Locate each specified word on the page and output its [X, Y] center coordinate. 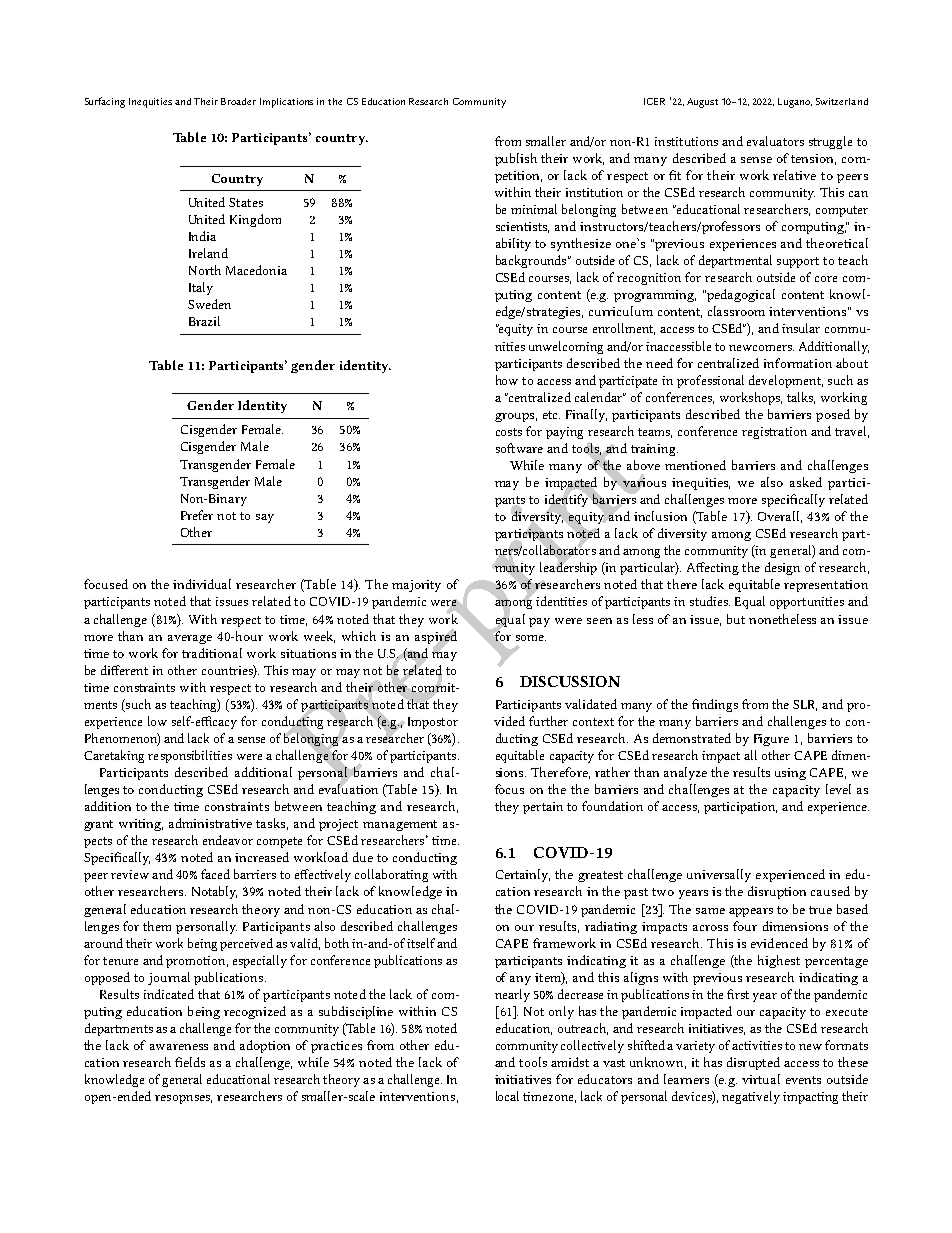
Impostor [433, 723]
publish [516, 159]
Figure [771, 740]
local [507, 1096]
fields [190, 1062]
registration [774, 433]
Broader [238, 101]
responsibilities [190, 756]
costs [509, 432]
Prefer [197, 515]
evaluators [775, 141]
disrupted [753, 1063]
